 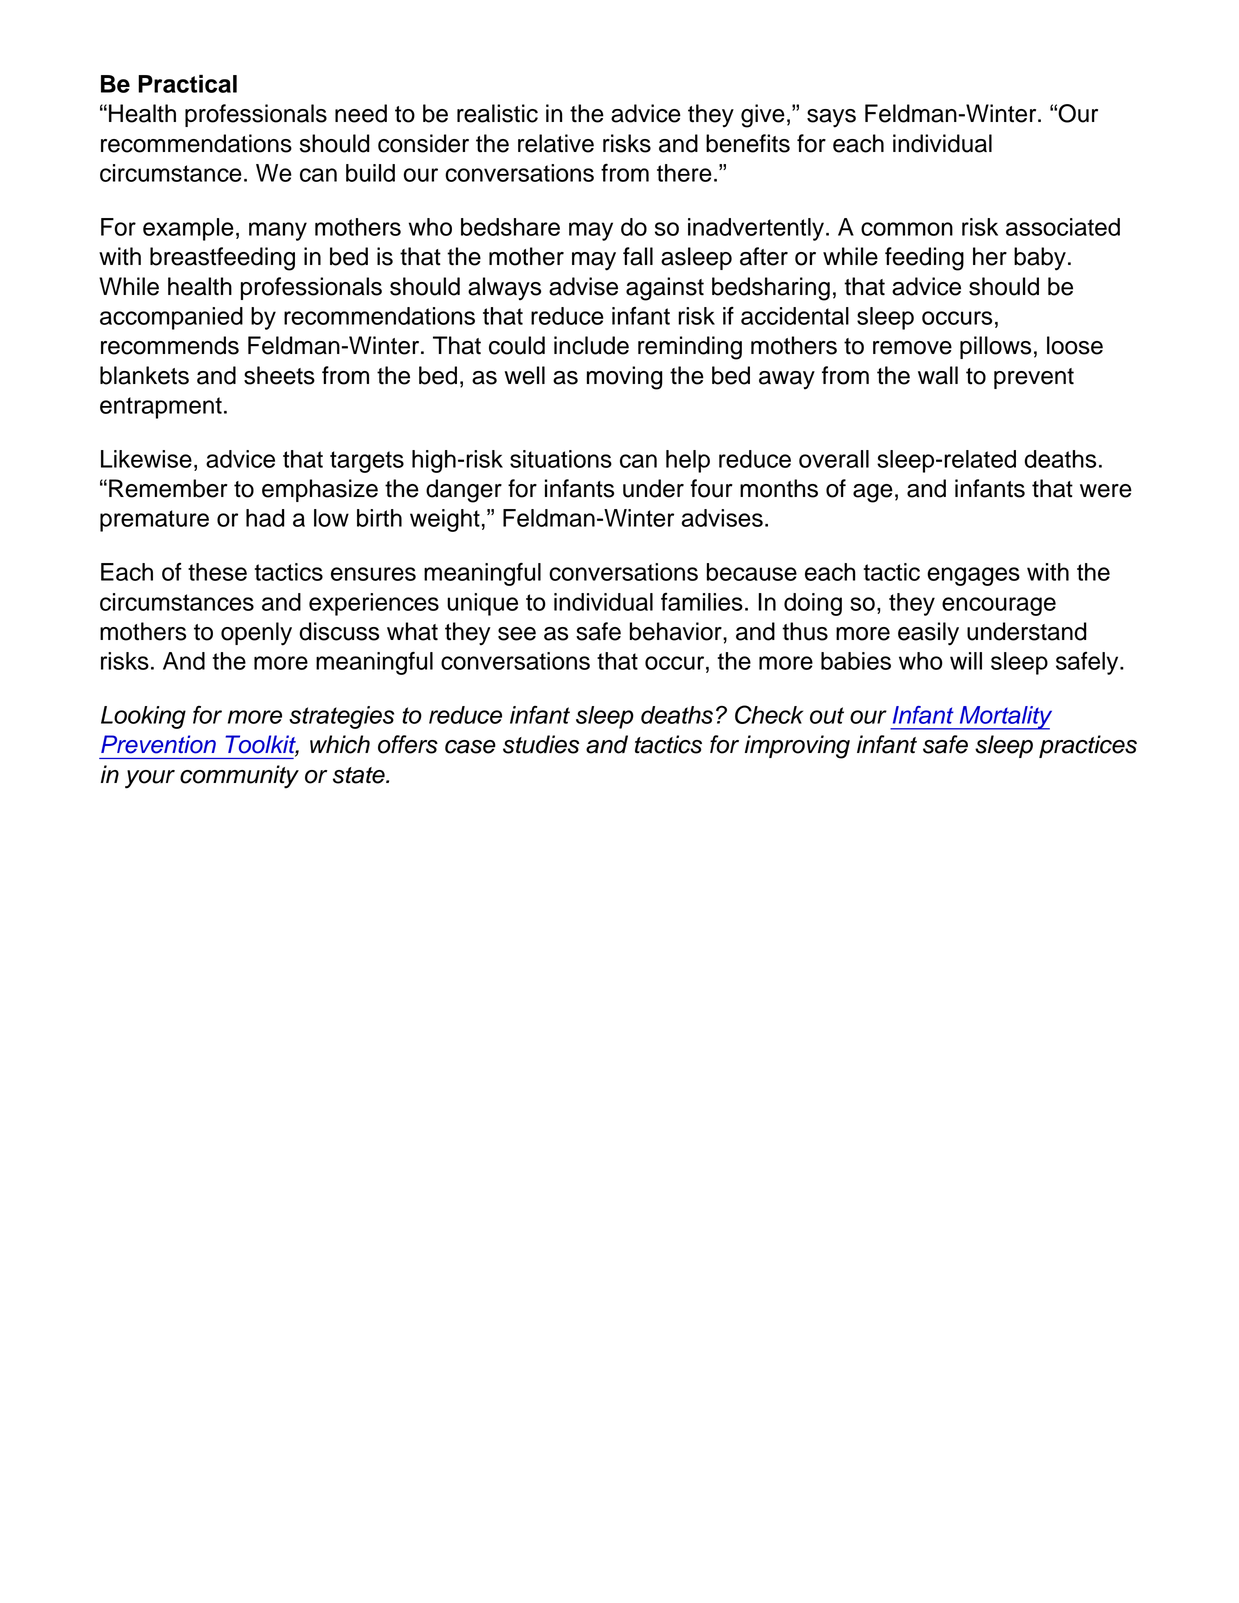 What do you see at coordinates (1088, 746) in the document?
I see `practices` at bounding box center [1088, 746].
